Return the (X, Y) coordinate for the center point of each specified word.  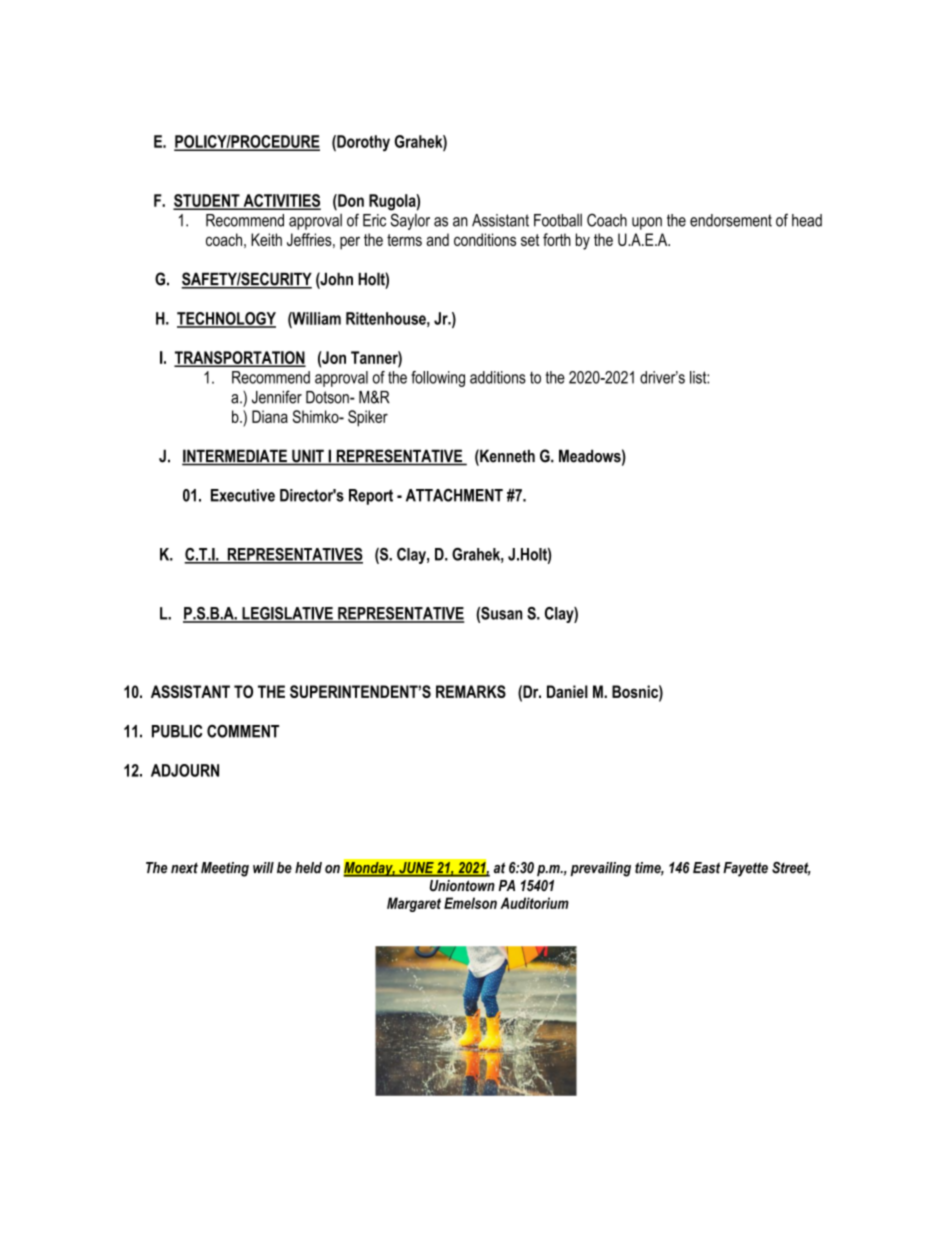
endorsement (731, 220)
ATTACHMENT (454, 495)
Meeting (225, 869)
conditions (485, 239)
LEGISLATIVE (287, 614)
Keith (266, 239)
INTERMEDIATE (235, 457)
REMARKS (471, 691)
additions (498, 377)
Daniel (567, 691)
